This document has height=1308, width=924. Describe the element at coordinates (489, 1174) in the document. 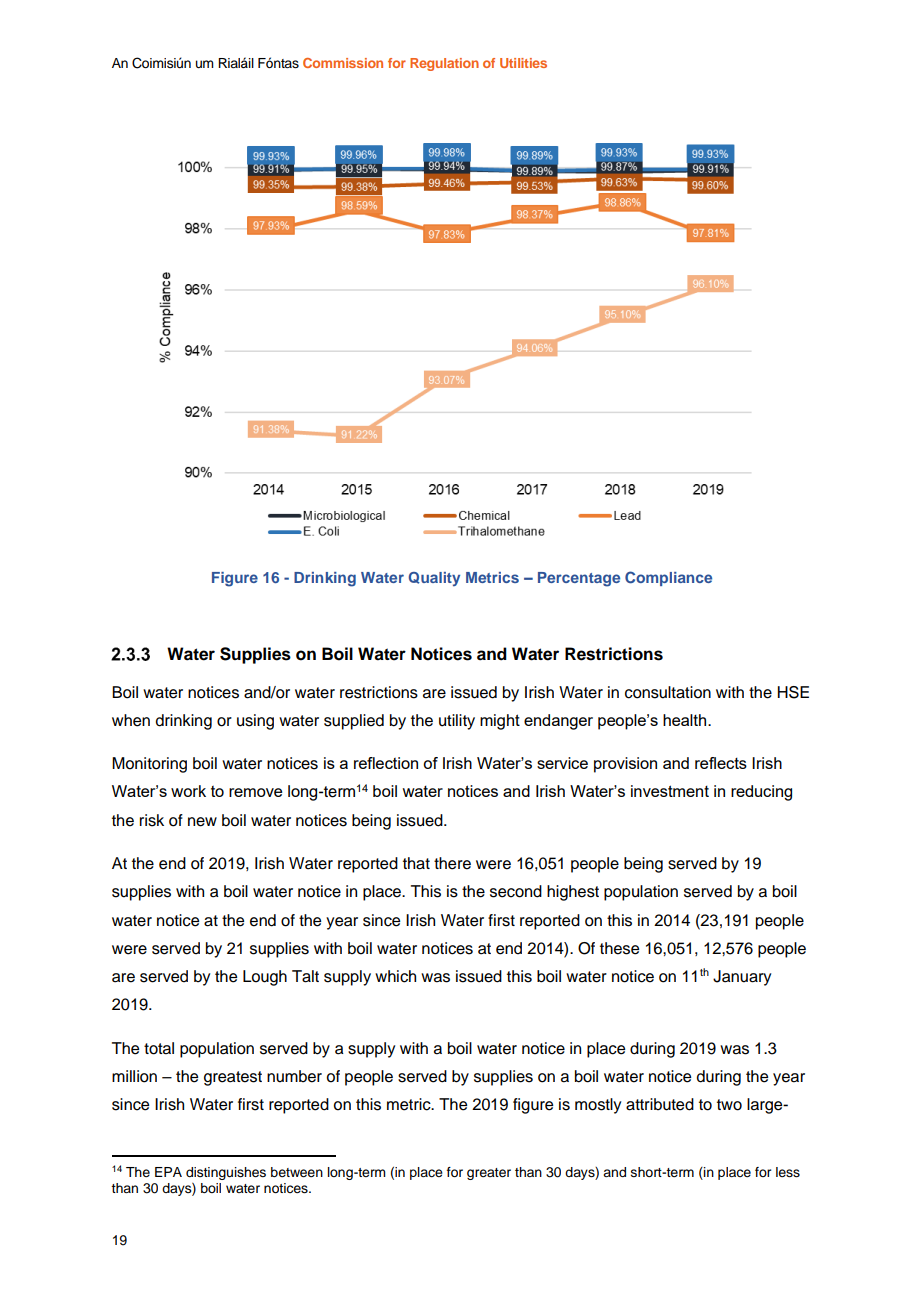

I see `greater` at that location.
